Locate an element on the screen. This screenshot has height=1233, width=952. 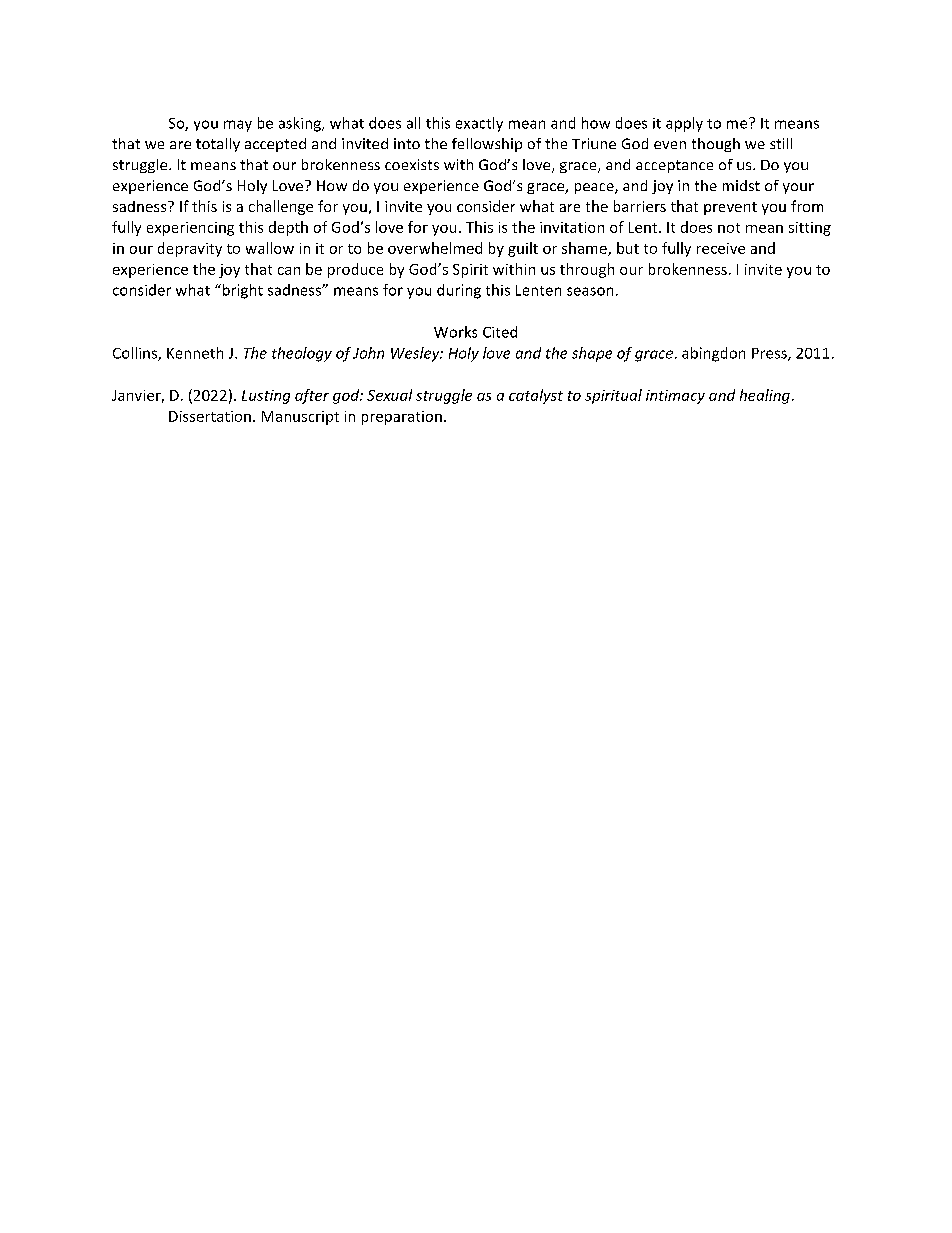
through is located at coordinates (587, 270).
